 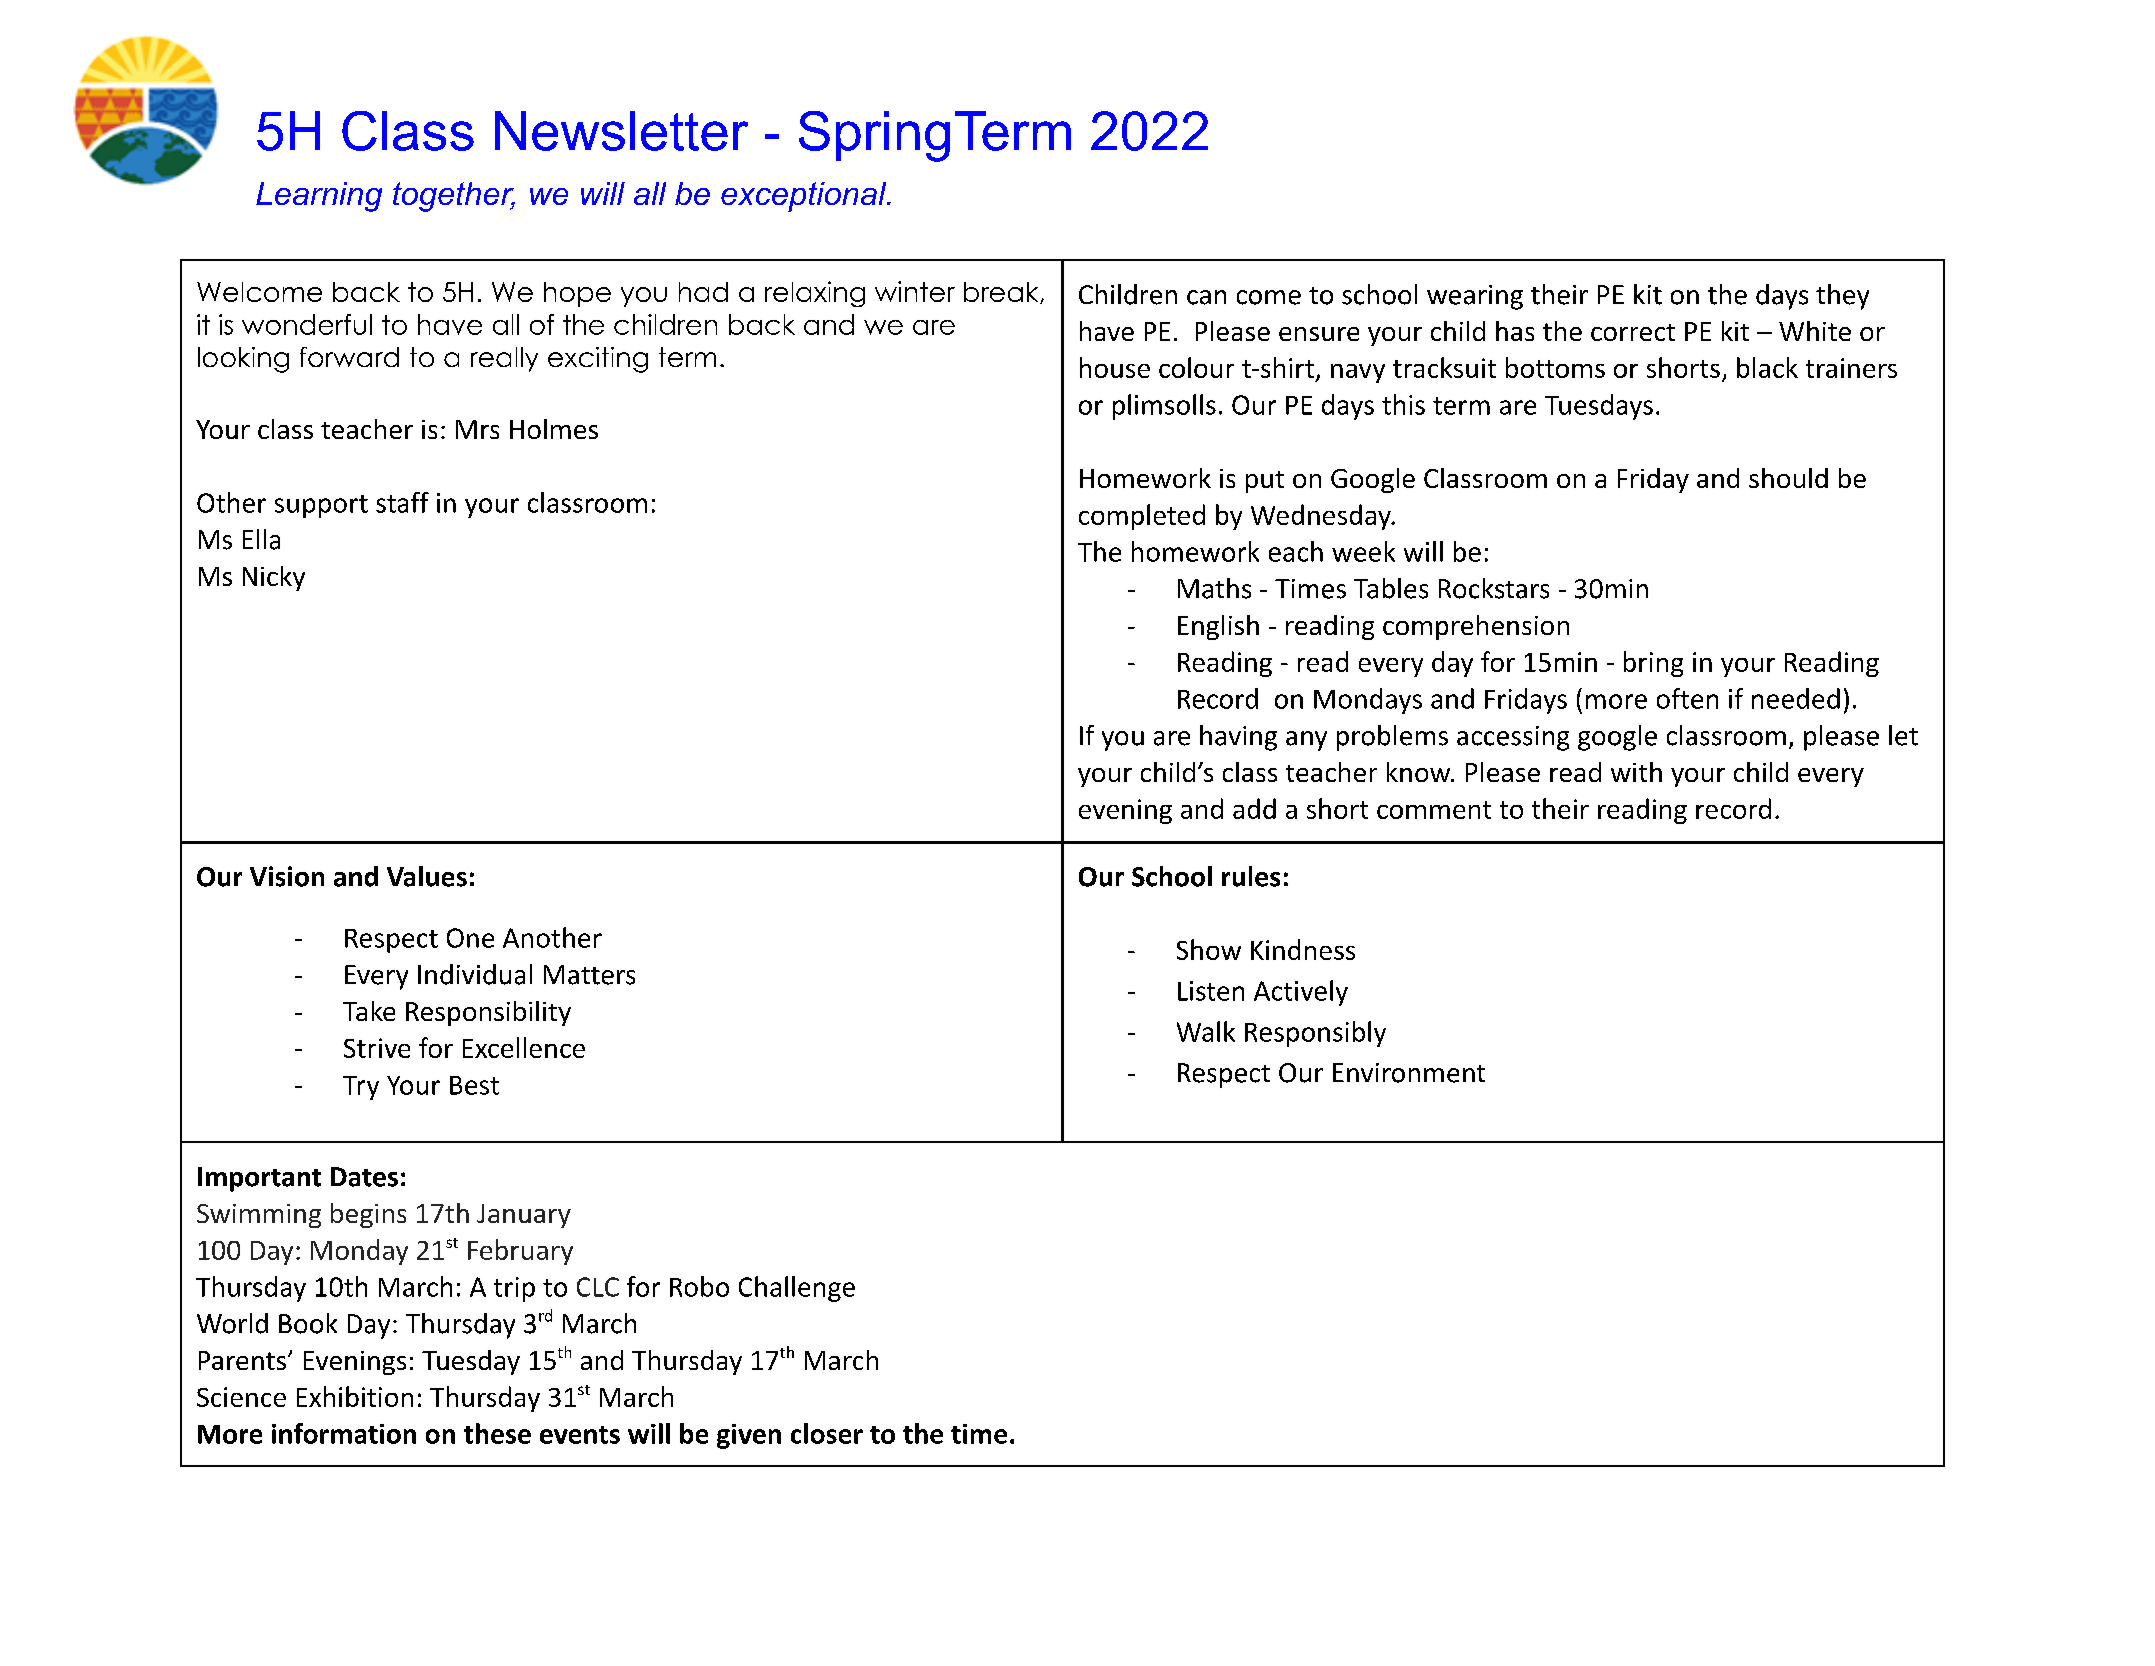 What do you see at coordinates (1475, 297) in the screenshot?
I see `wearing` at bounding box center [1475, 297].
